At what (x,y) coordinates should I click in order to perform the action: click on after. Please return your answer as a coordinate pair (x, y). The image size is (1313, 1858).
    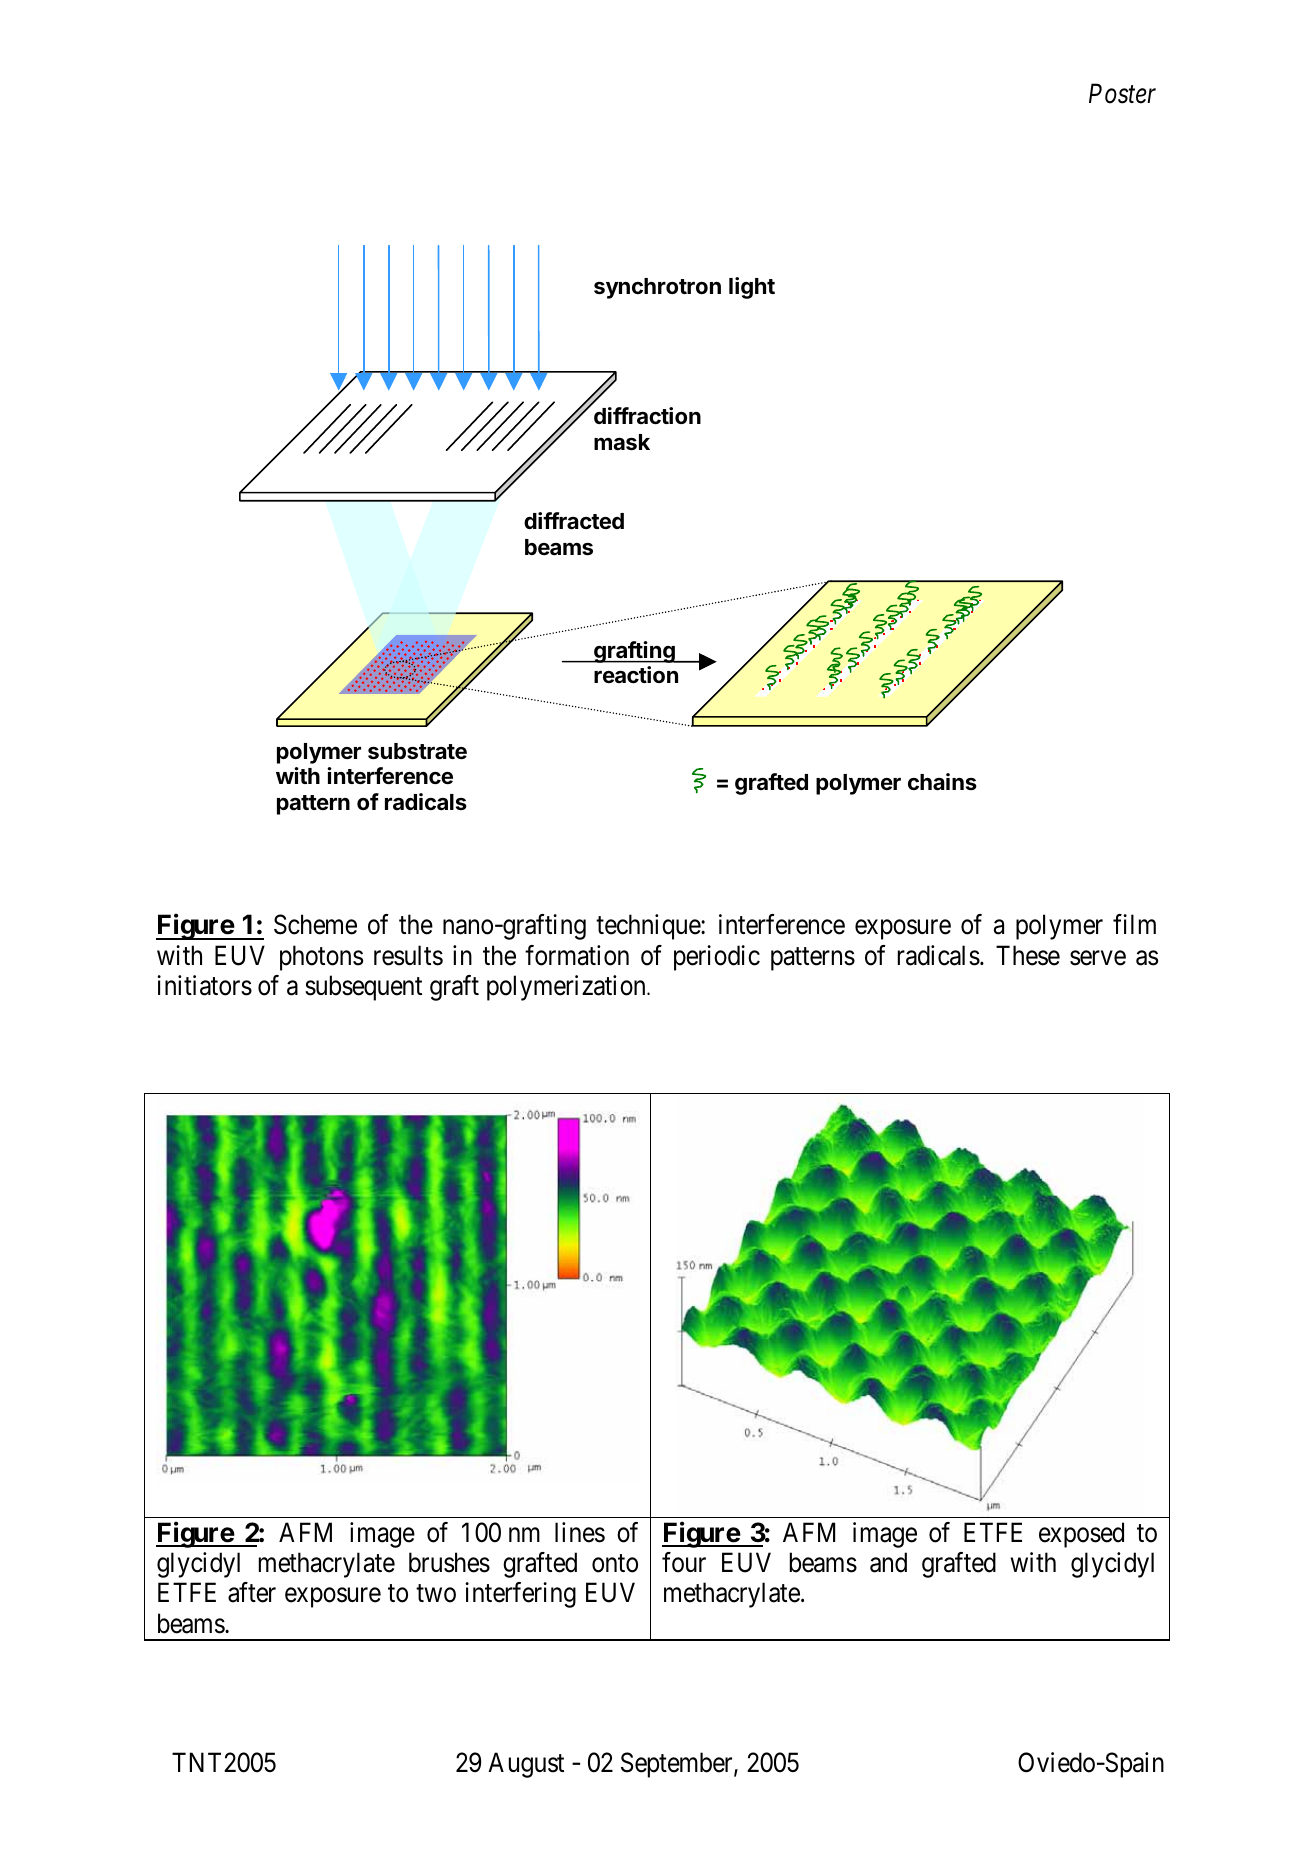
    Looking at the image, I should click on (252, 1592).
